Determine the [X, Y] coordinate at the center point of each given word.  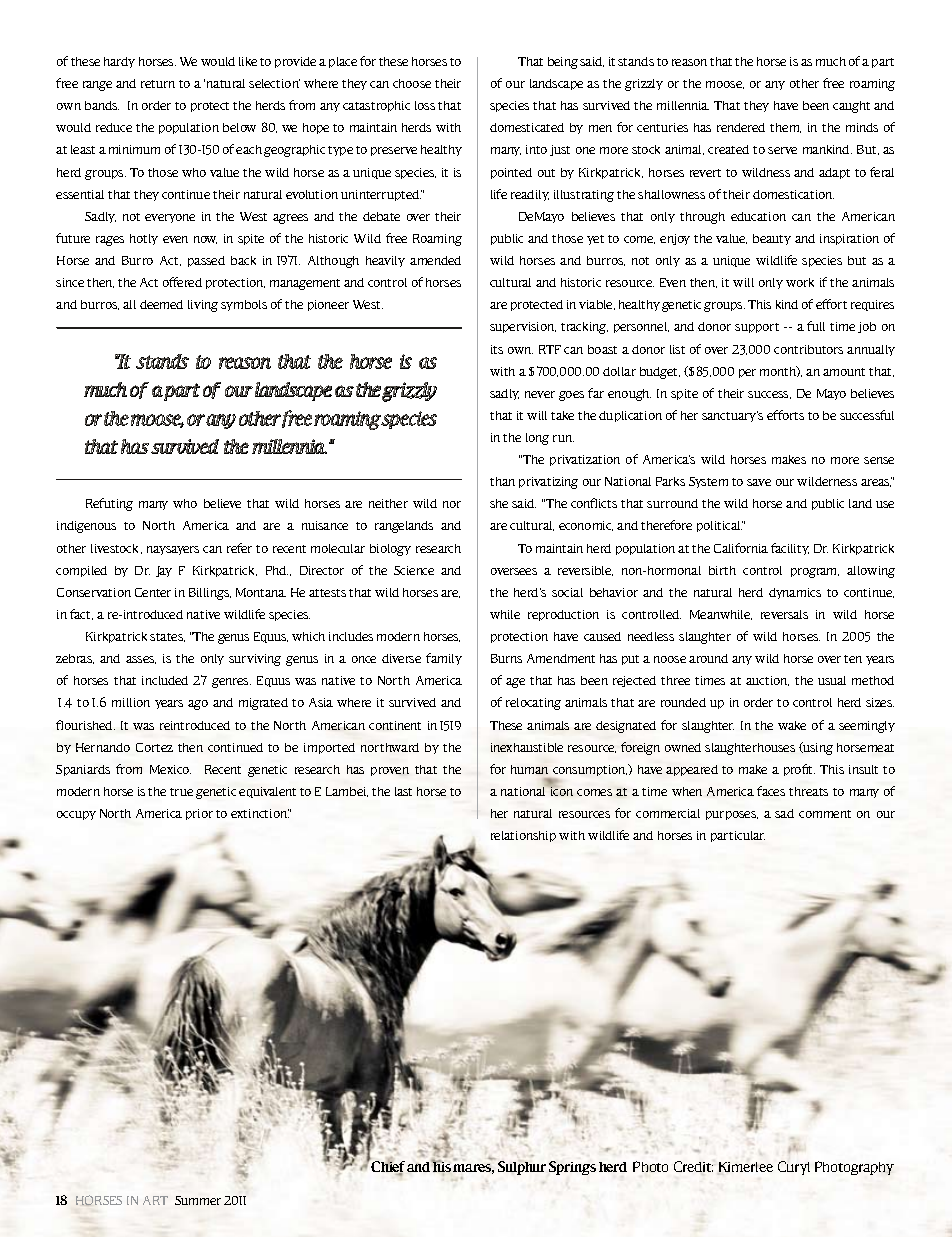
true [181, 792]
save [759, 482]
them [785, 128]
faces [771, 791]
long [537, 439]
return [158, 84]
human [529, 769]
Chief [389, 1167]
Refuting [109, 504]
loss [425, 105]
